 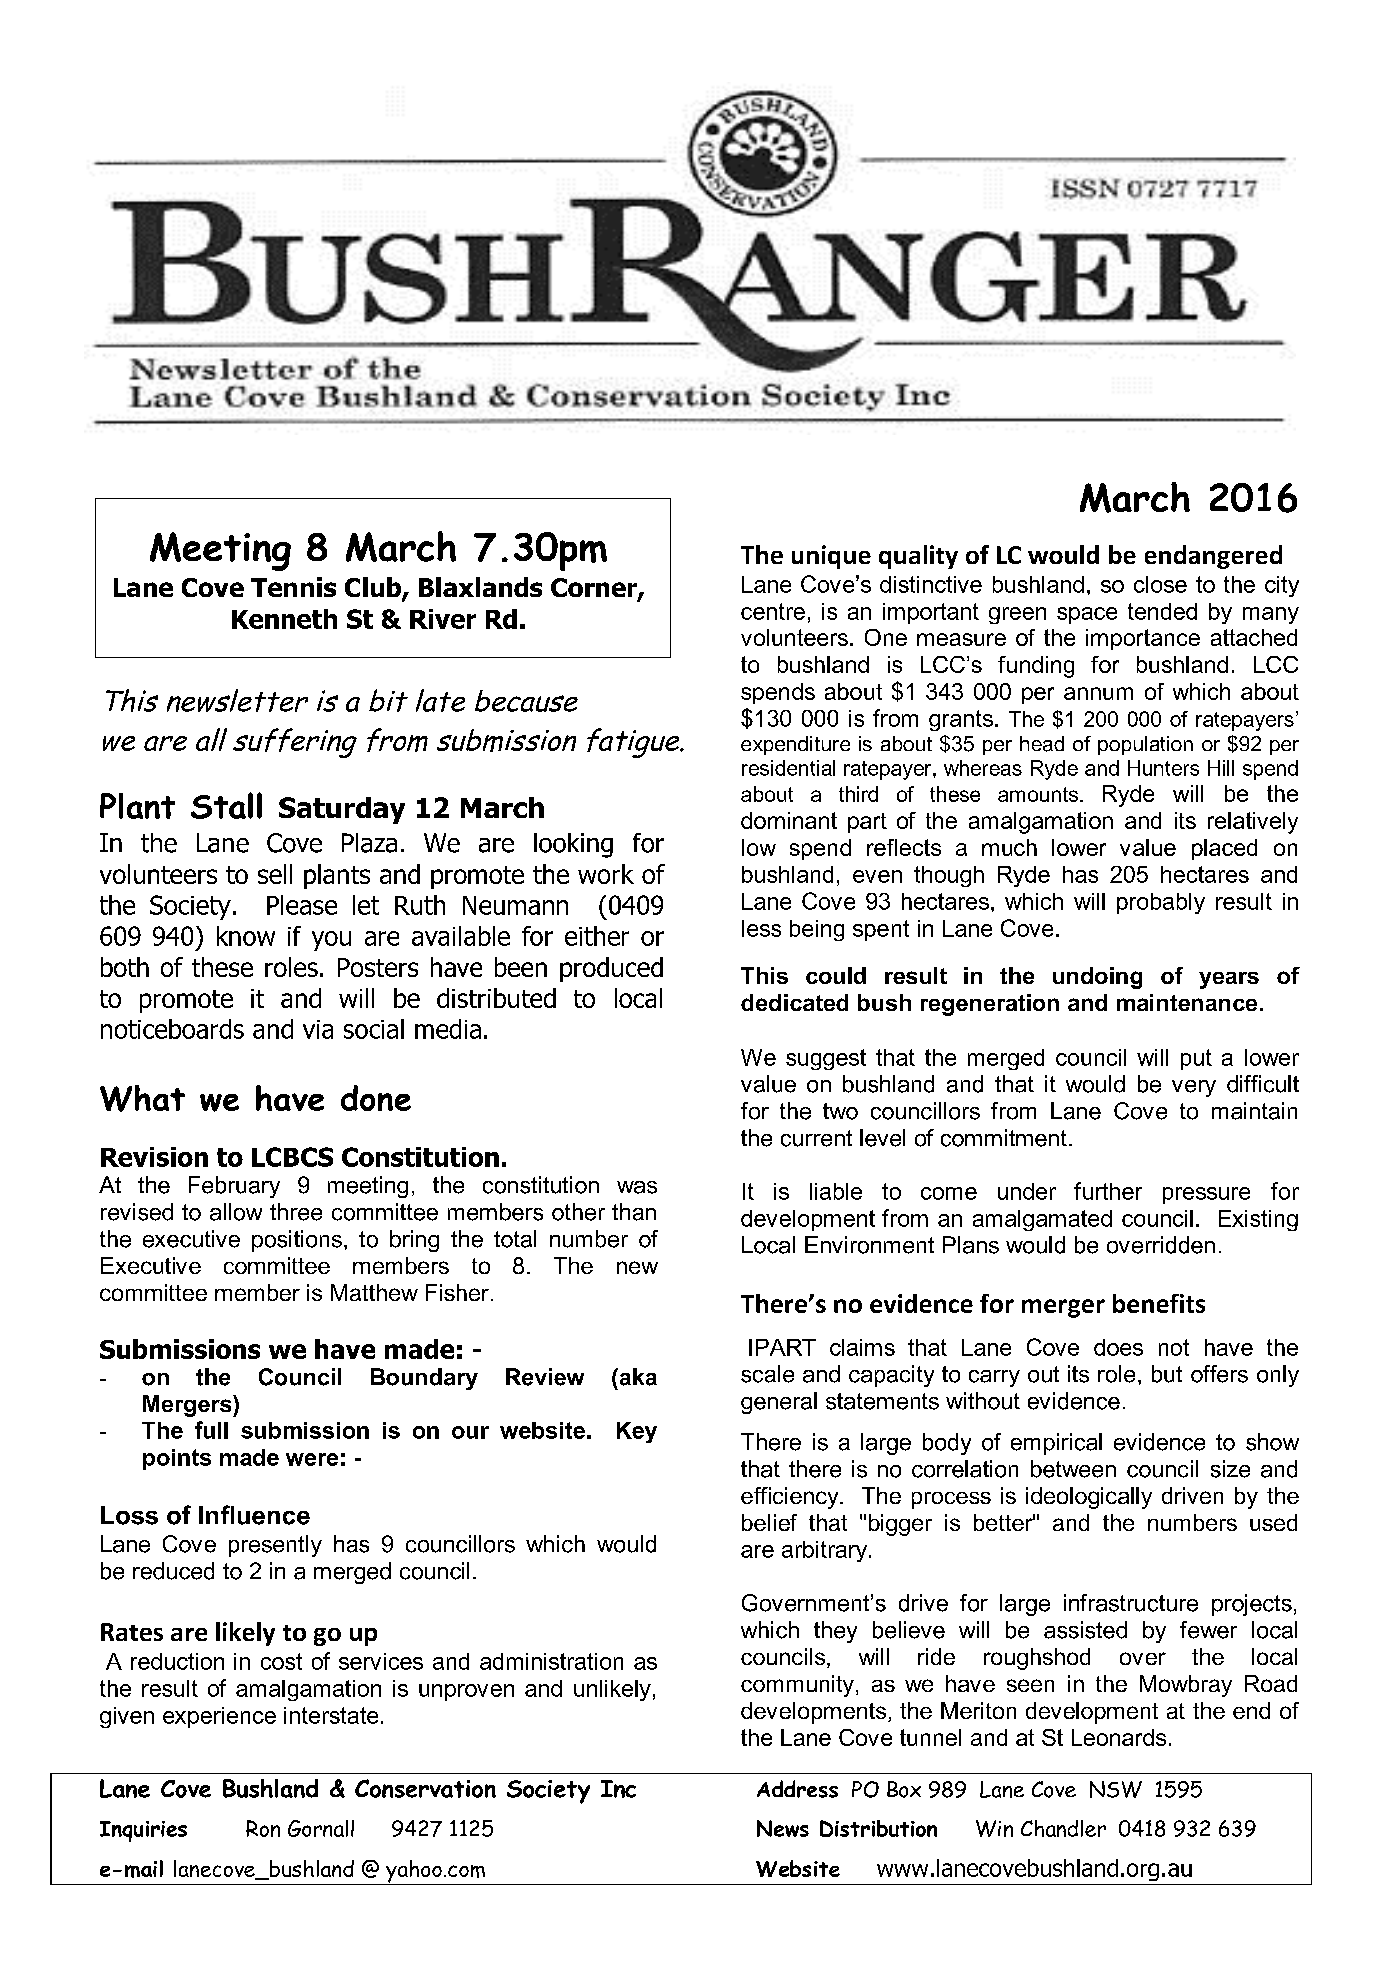 I want to click on close, so click(x=1160, y=584).
